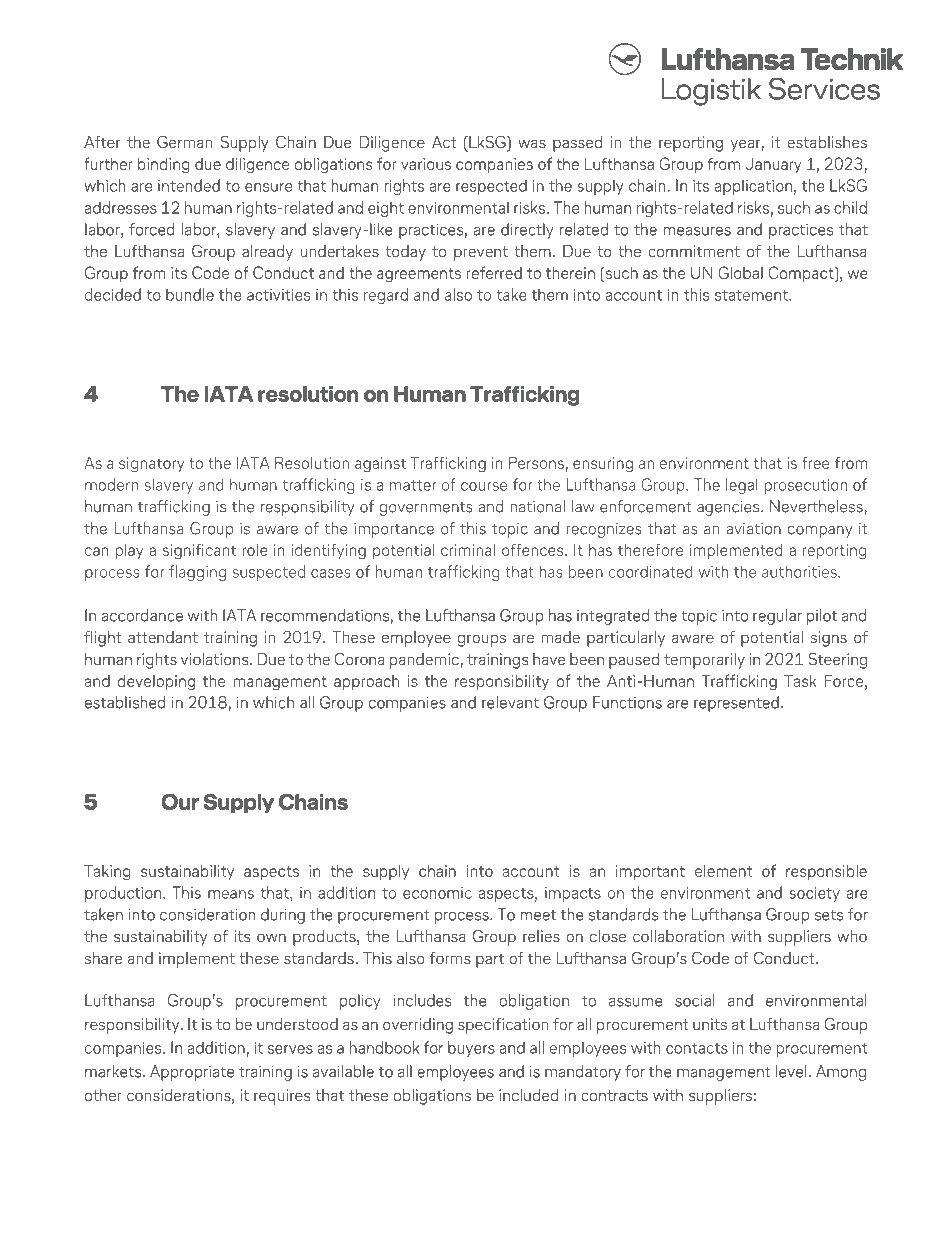 This document has width=952, height=1233. I want to click on pandemic, so click(425, 661).
